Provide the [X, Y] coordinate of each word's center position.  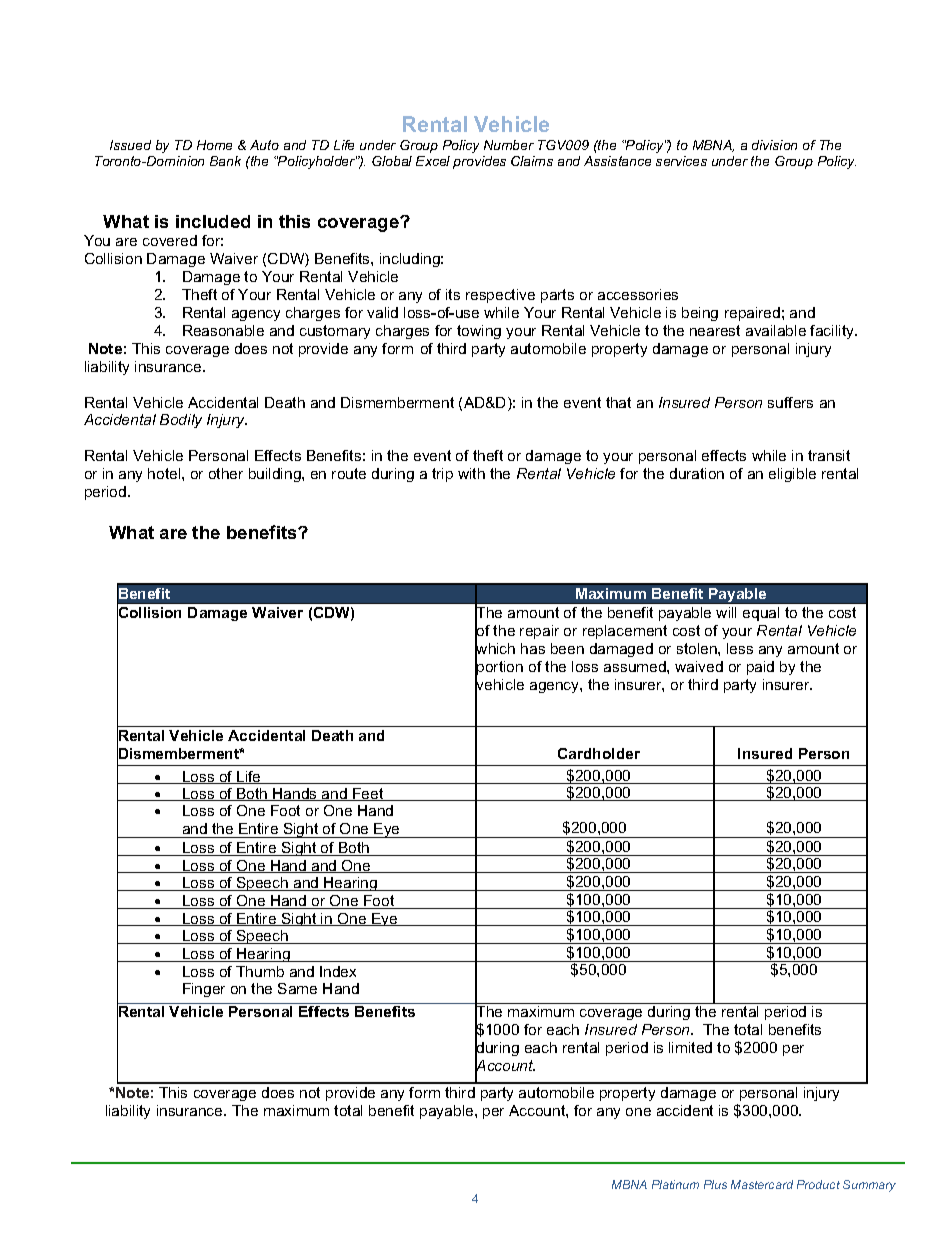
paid [760, 668]
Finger [204, 990]
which [495, 649]
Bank [225, 161]
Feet [368, 794]
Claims [532, 161]
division [774, 145]
